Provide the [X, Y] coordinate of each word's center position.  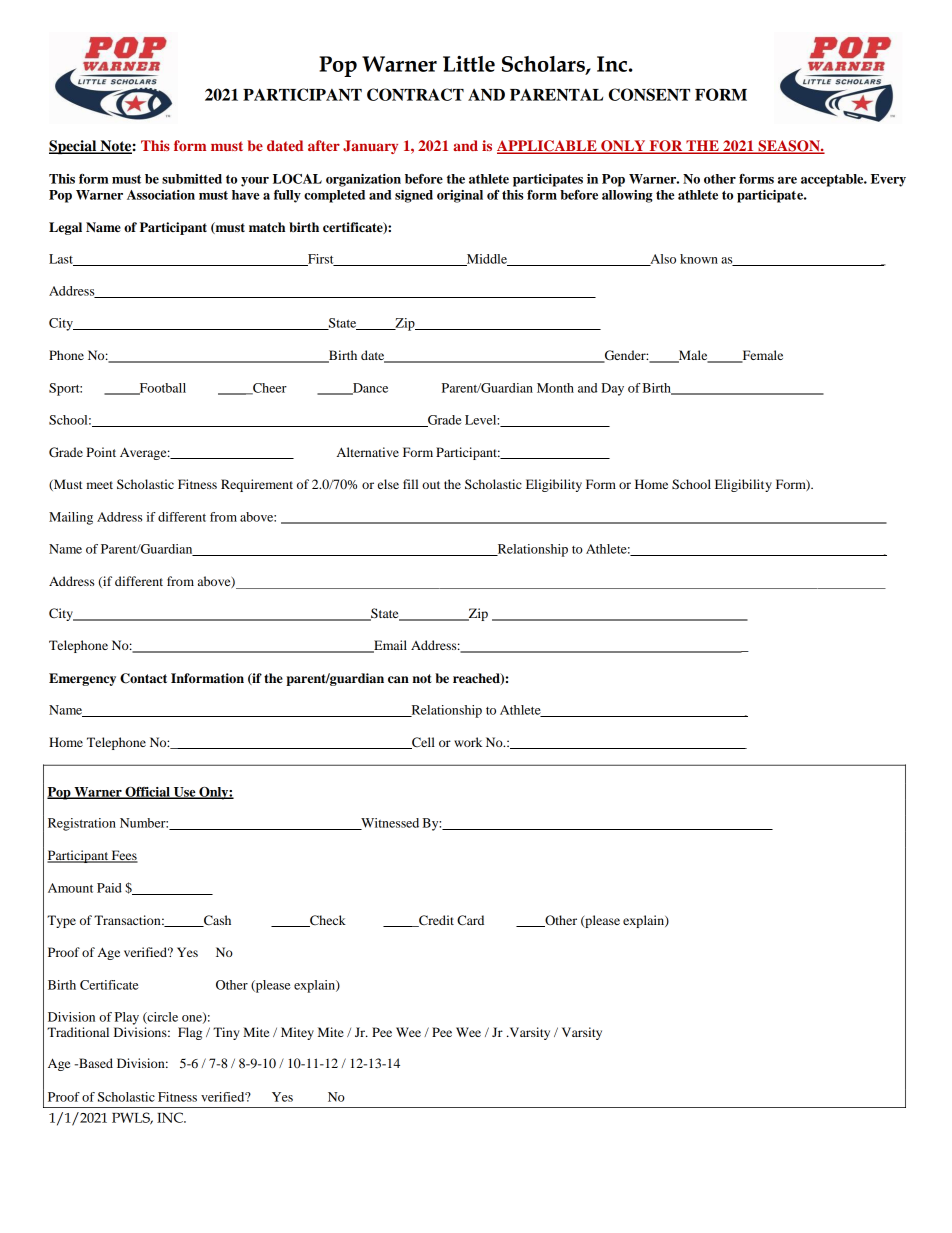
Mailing [71, 518]
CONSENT [649, 94]
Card [470, 920]
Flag [190, 1033]
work [468, 742]
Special [74, 147]
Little [469, 64]
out [431, 485]
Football [161, 389]
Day [612, 389]
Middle [486, 260]
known [699, 259]
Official [147, 793]
